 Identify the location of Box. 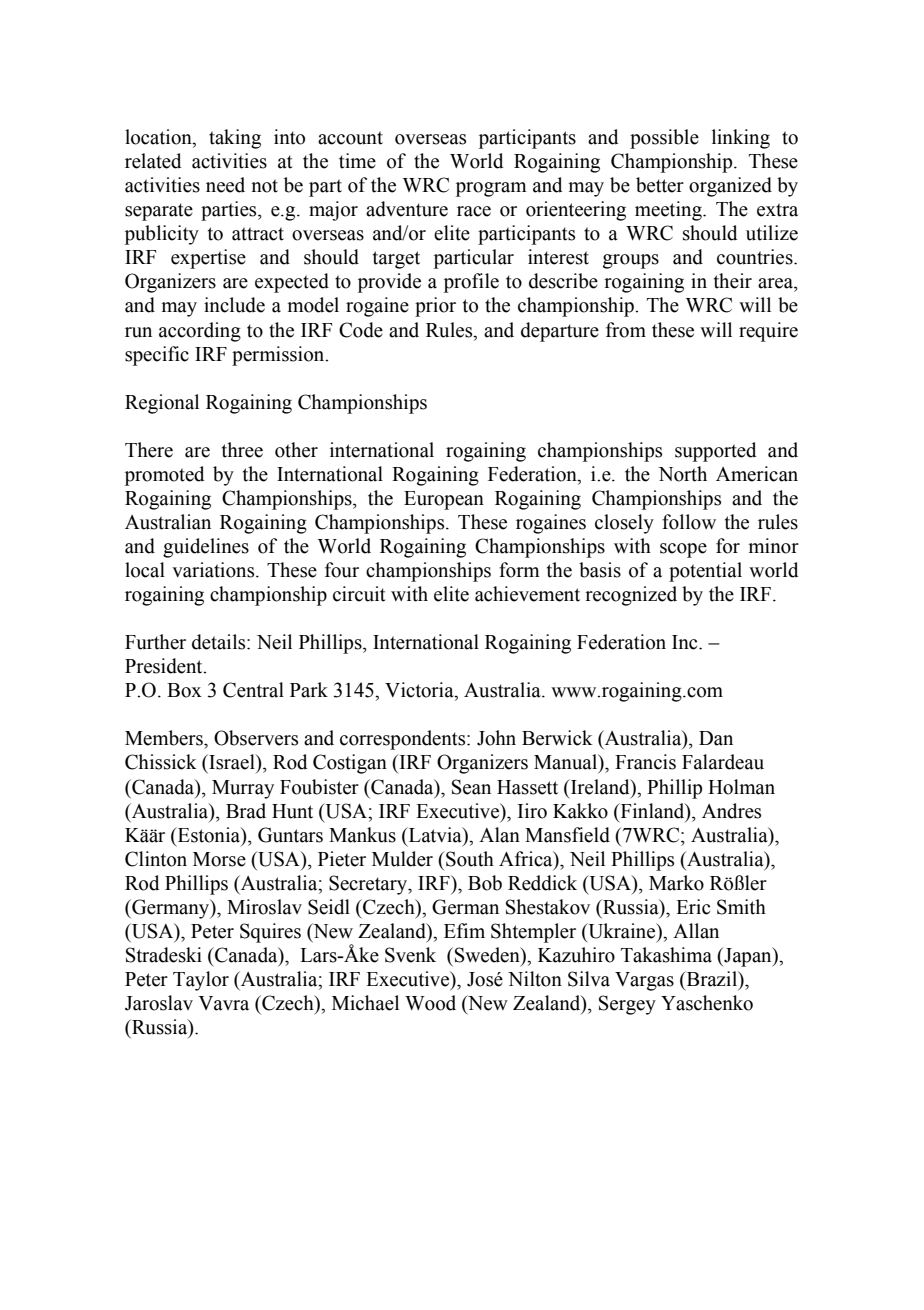
(184, 690).
